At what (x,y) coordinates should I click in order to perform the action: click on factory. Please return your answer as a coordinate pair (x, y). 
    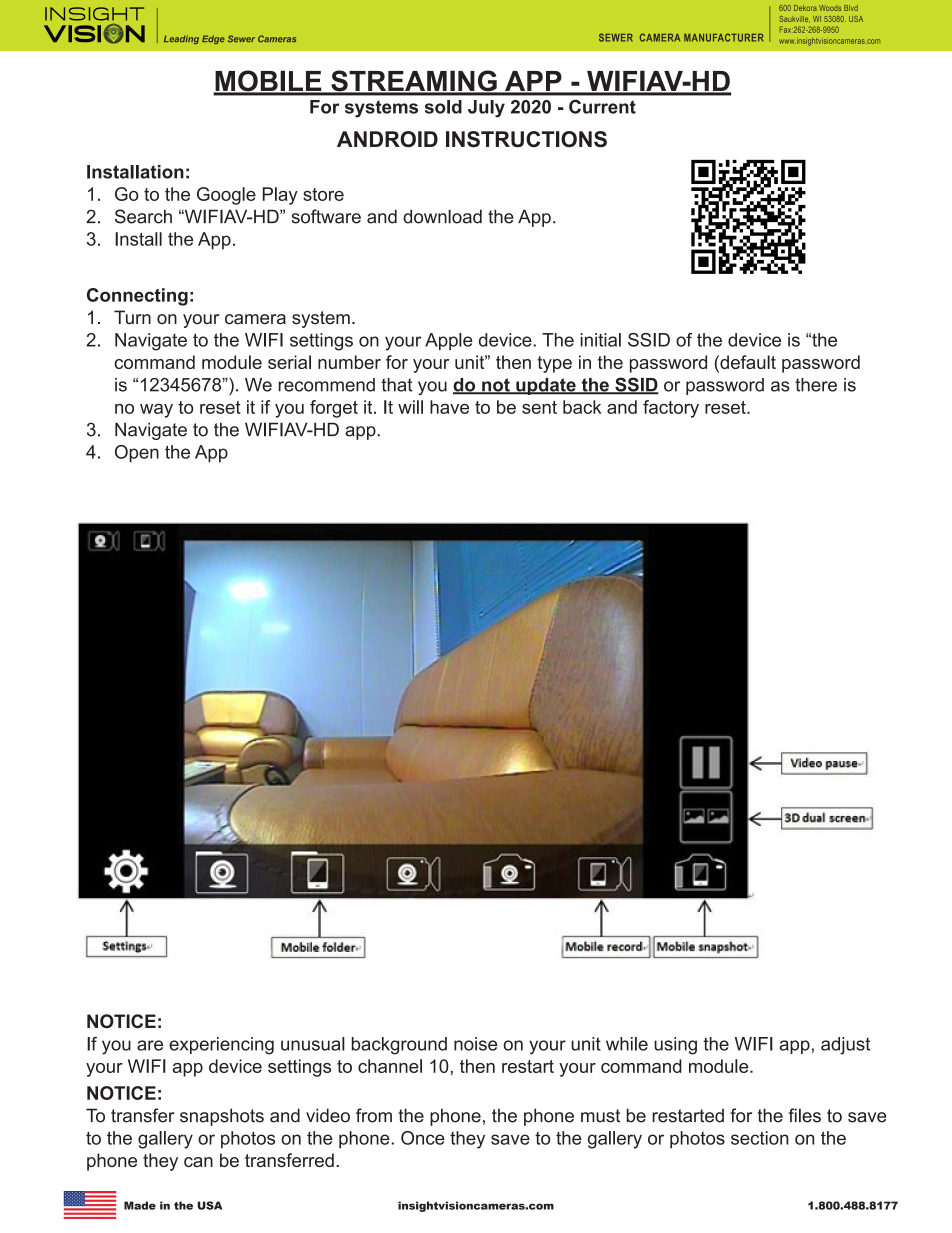
    Looking at the image, I should click on (671, 409).
